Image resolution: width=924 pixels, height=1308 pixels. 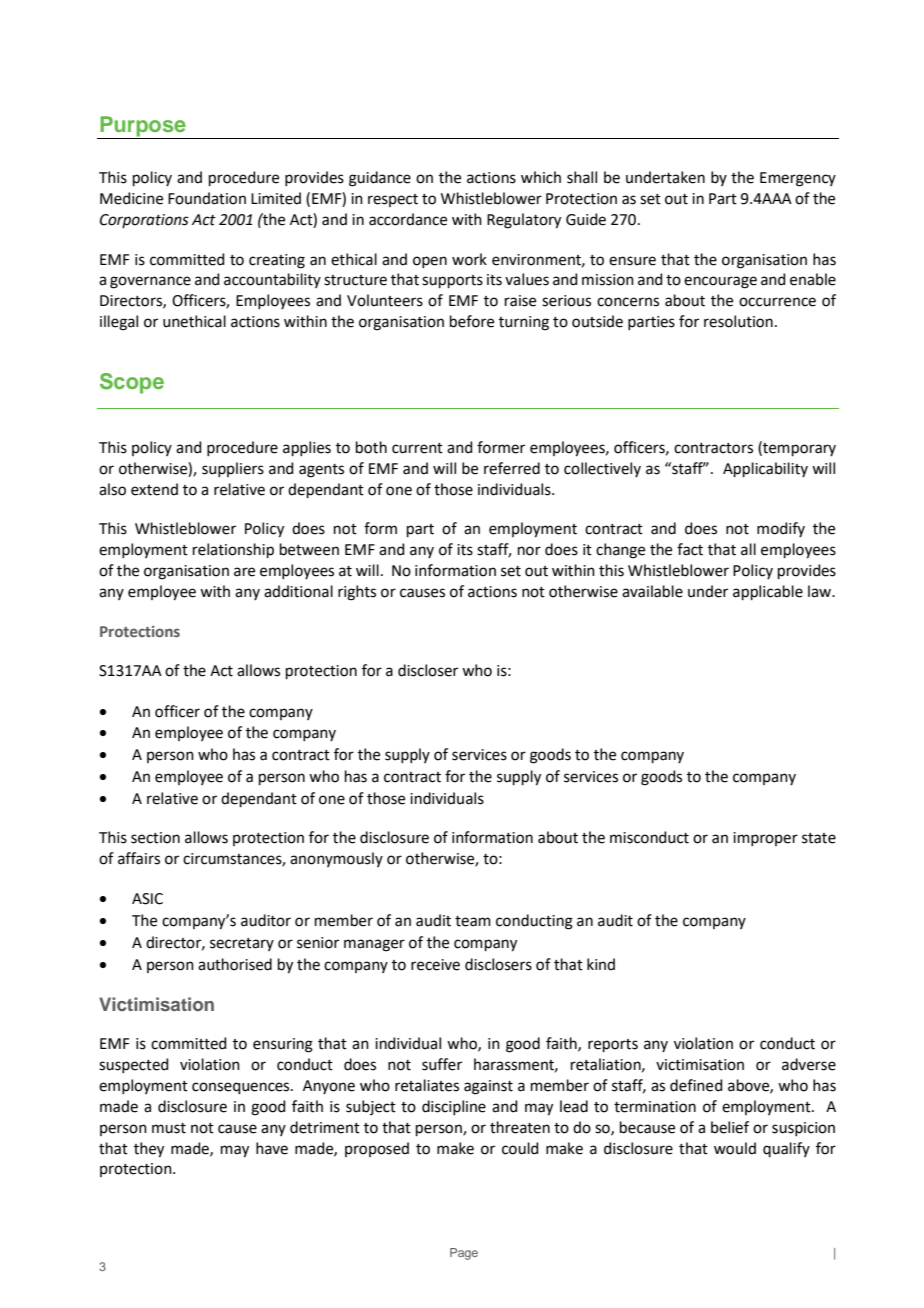 What do you see at coordinates (798, 179) in the document?
I see `Emergency` at bounding box center [798, 179].
